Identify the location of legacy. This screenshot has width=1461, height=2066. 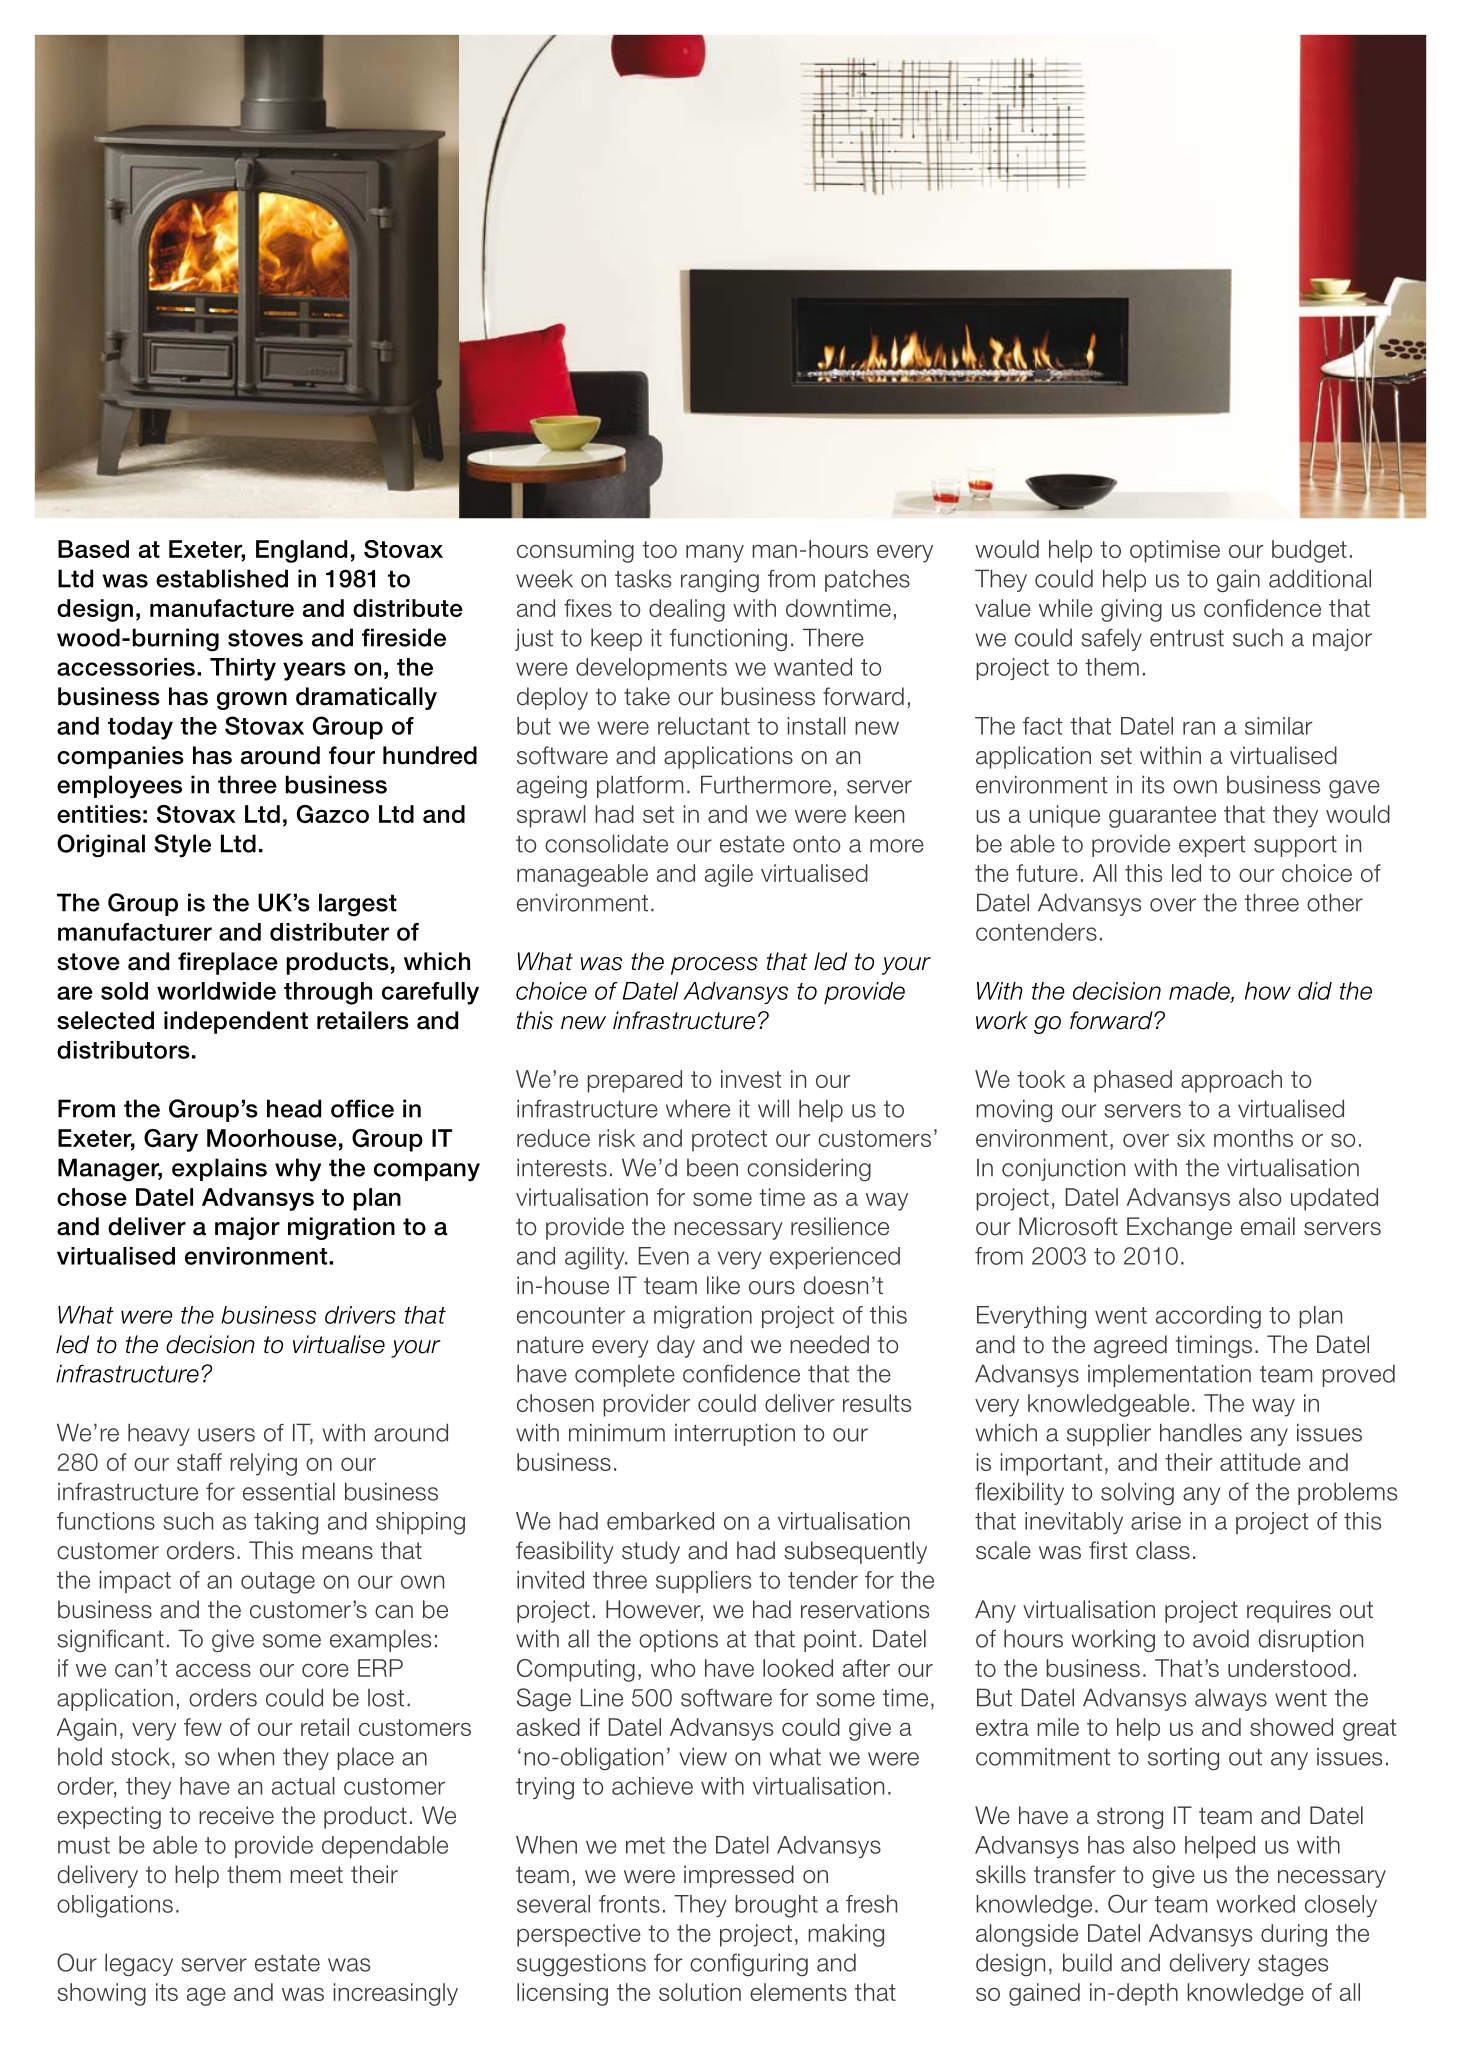
(139, 1965).
